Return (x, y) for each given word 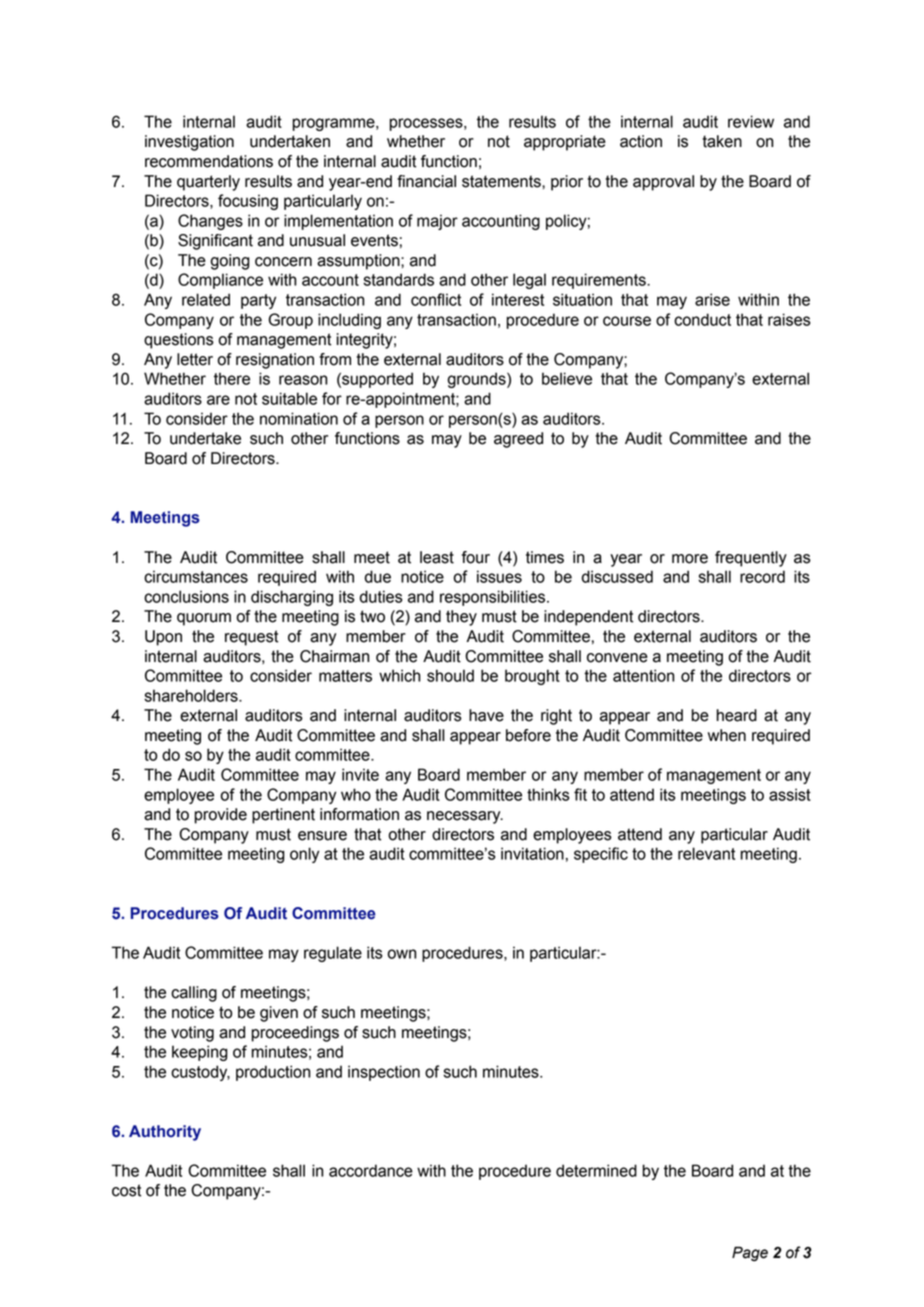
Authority (165, 1133)
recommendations (209, 161)
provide (221, 816)
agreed (518, 440)
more (690, 559)
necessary (465, 817)
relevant (706, 853)
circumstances (196, 576)
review (751, 121)
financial (426, 181)
